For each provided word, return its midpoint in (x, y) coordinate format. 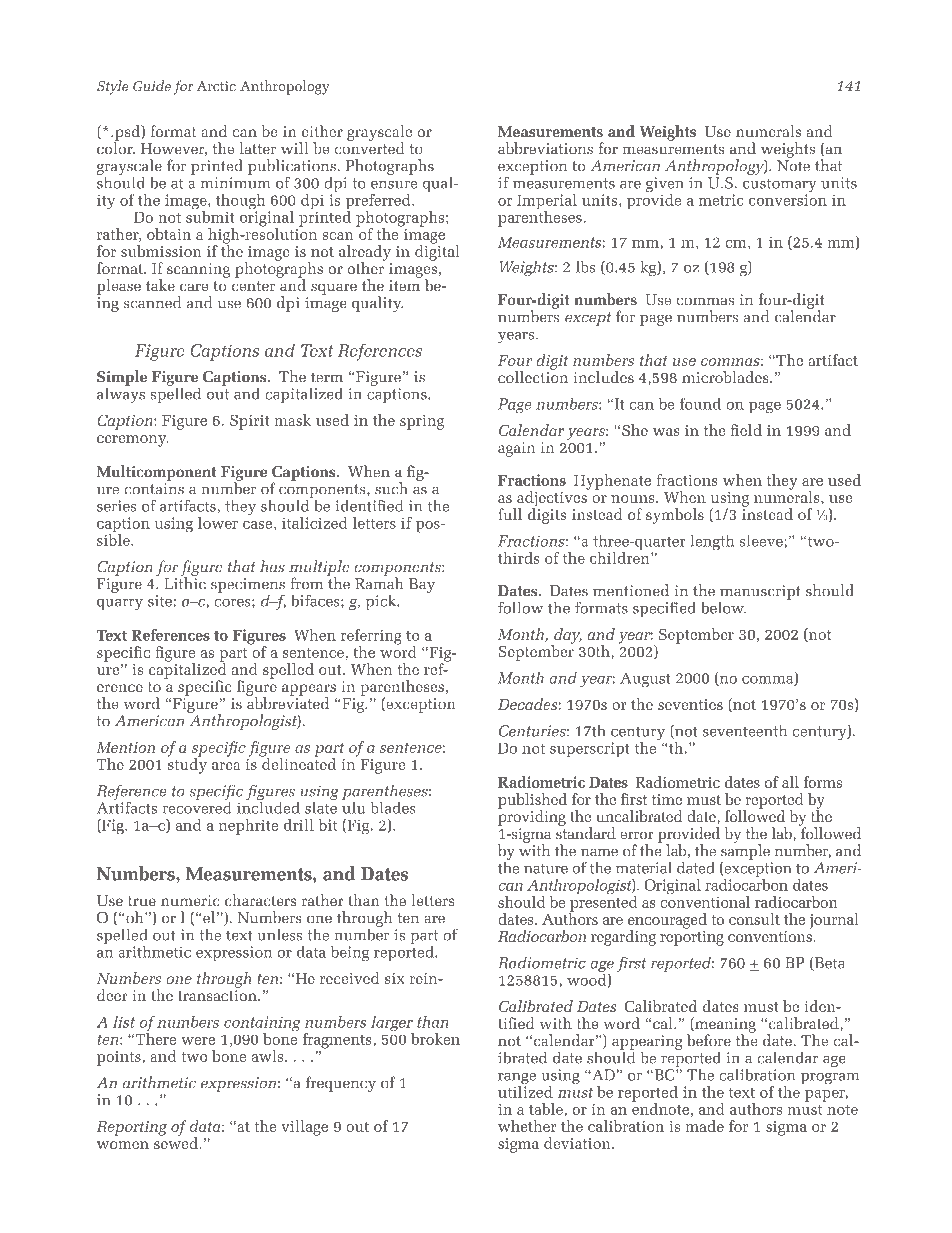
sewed (176, 1142)
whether (527, 1126)
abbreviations (545, 148)
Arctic (216, 86)
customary (779, 186)
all (790, 782)
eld (751, 430)
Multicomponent (156, 473)
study (187, 765)
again (517, 449)
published (532, 802)
